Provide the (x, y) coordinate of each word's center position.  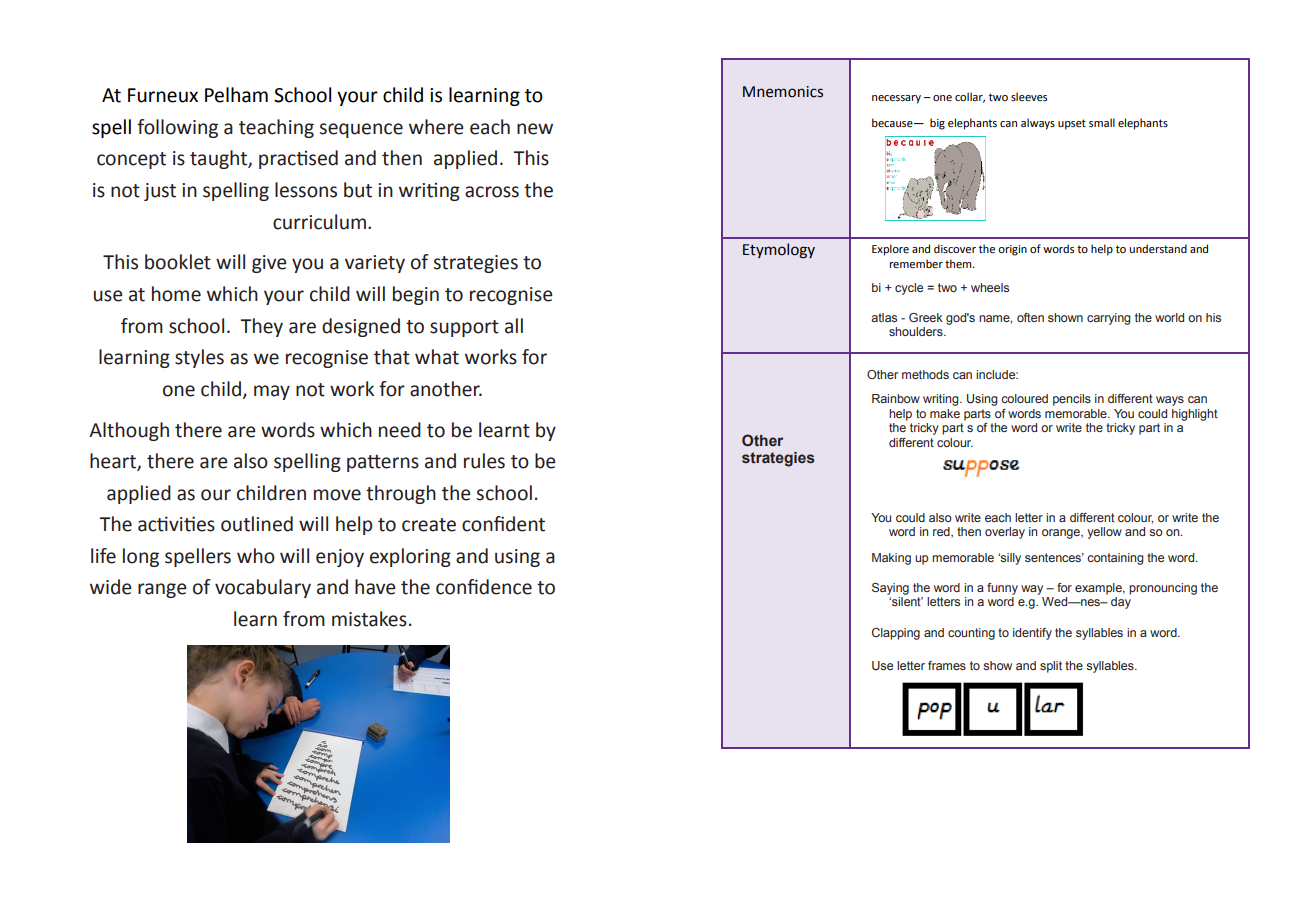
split (1051, 667)
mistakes (369, 619)
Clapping (896, 634)
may (272, 392)
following (177, 128)
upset (1072, 124)
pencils (1072, 400)
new (535, 129)
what (437, 357)
